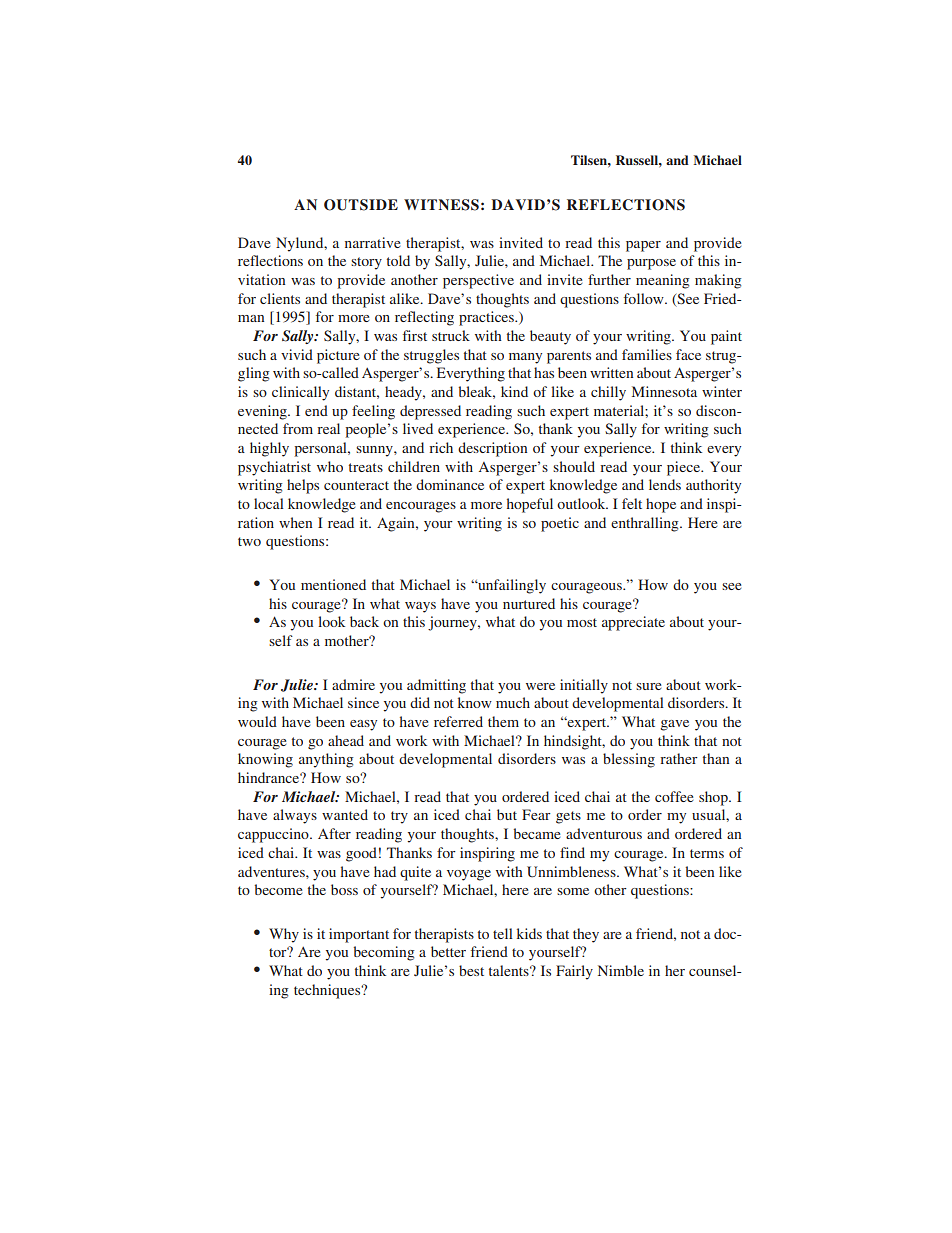 The width and height of the screenshot is (952, 1233). What do you see at coordinates (529, 603) in the screenshot?
I see `nurtured` at bounding box center [529, 603].
